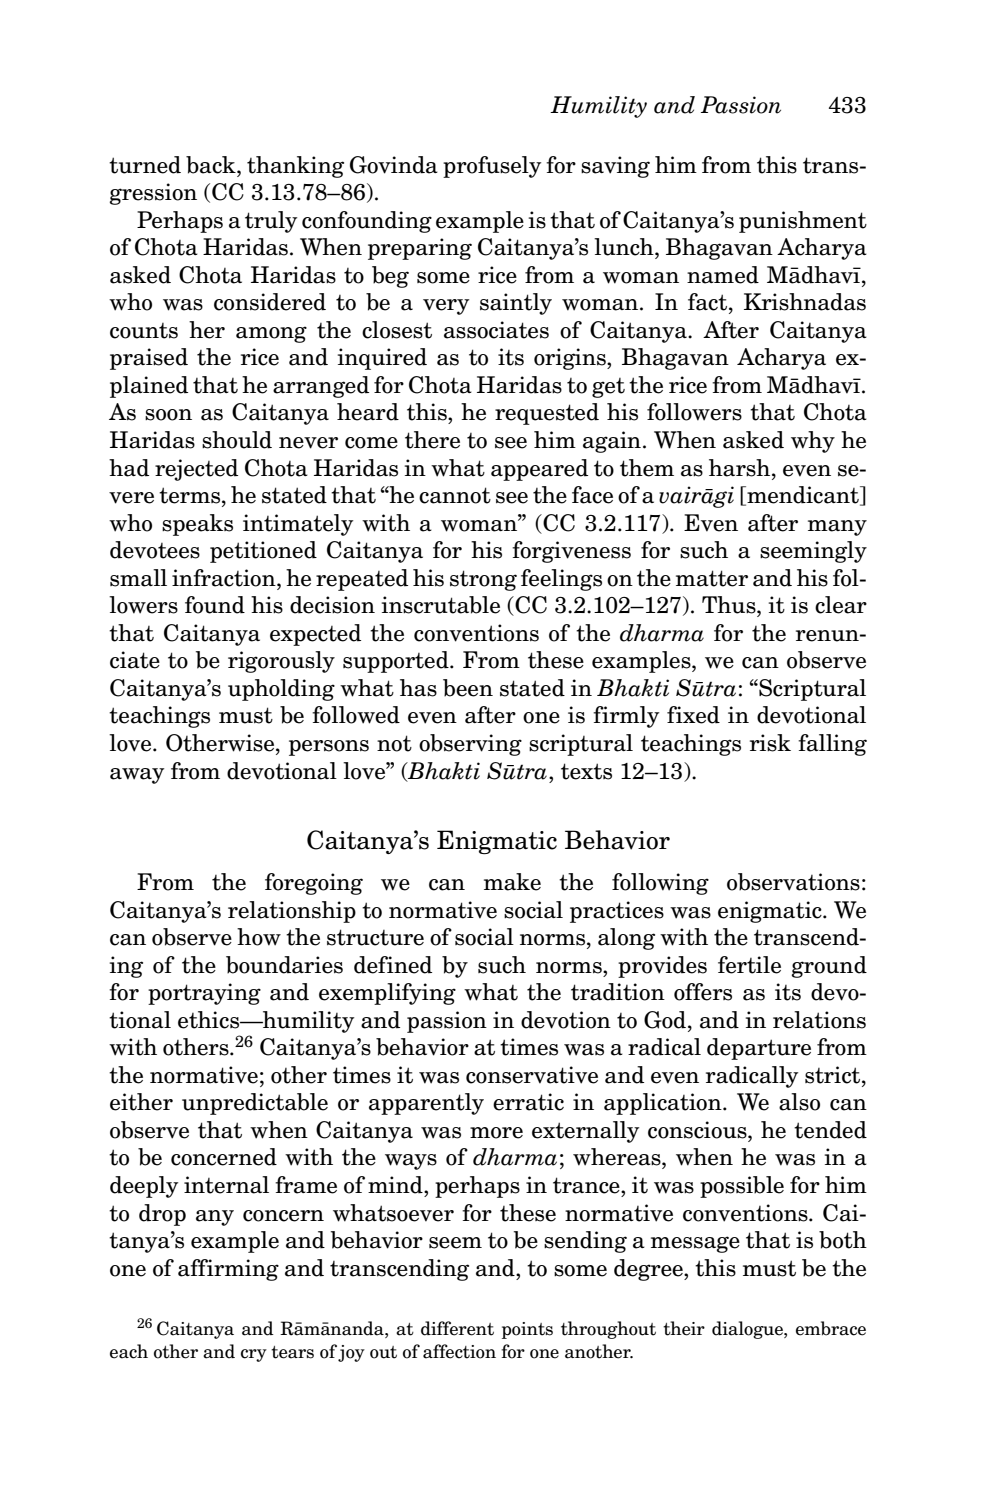 This image has width=995, height=1493. Describe the element at coordinates (748, 1330) in the image. I see `dialogue` at that location.
